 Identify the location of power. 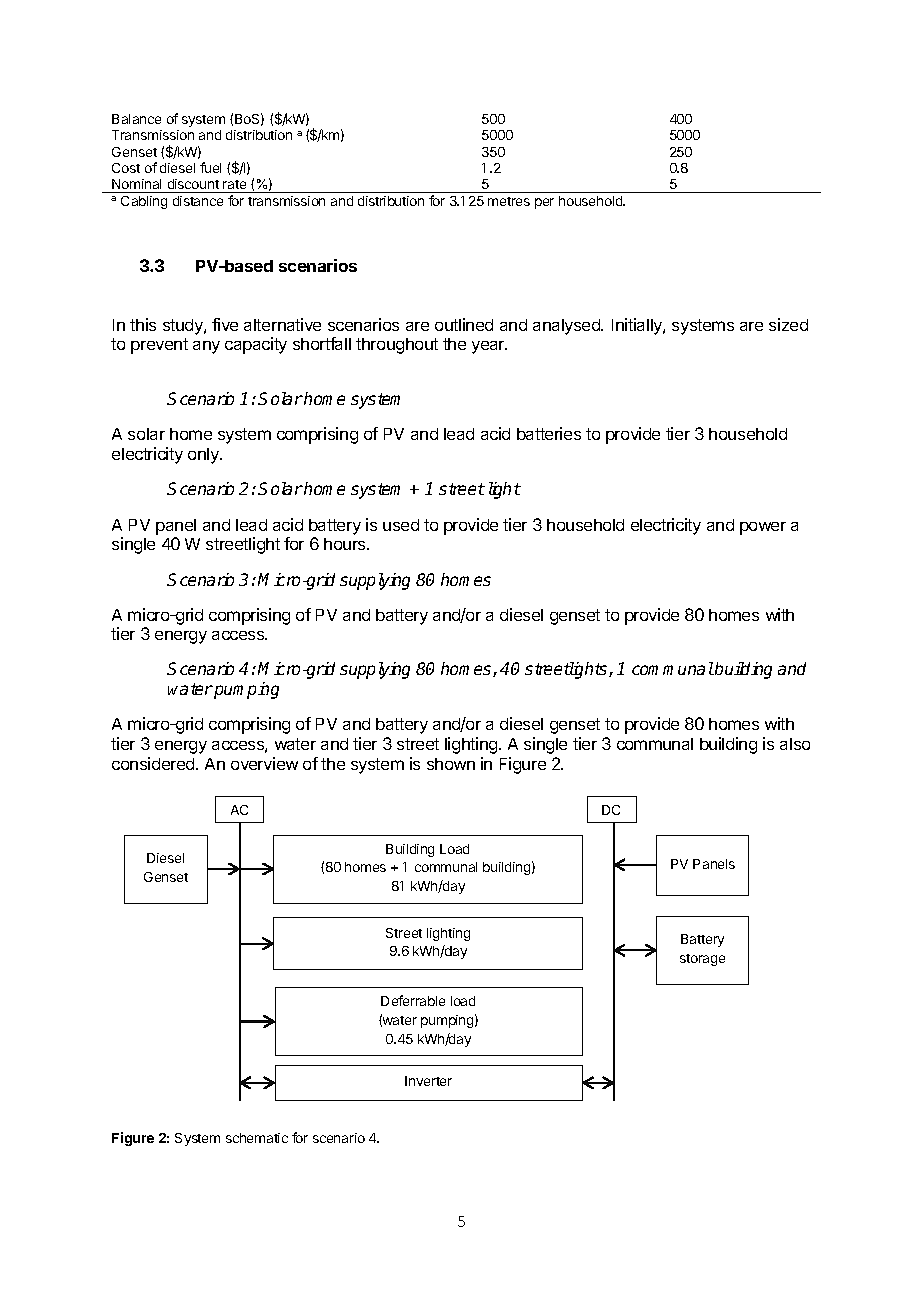
(763, 528).
